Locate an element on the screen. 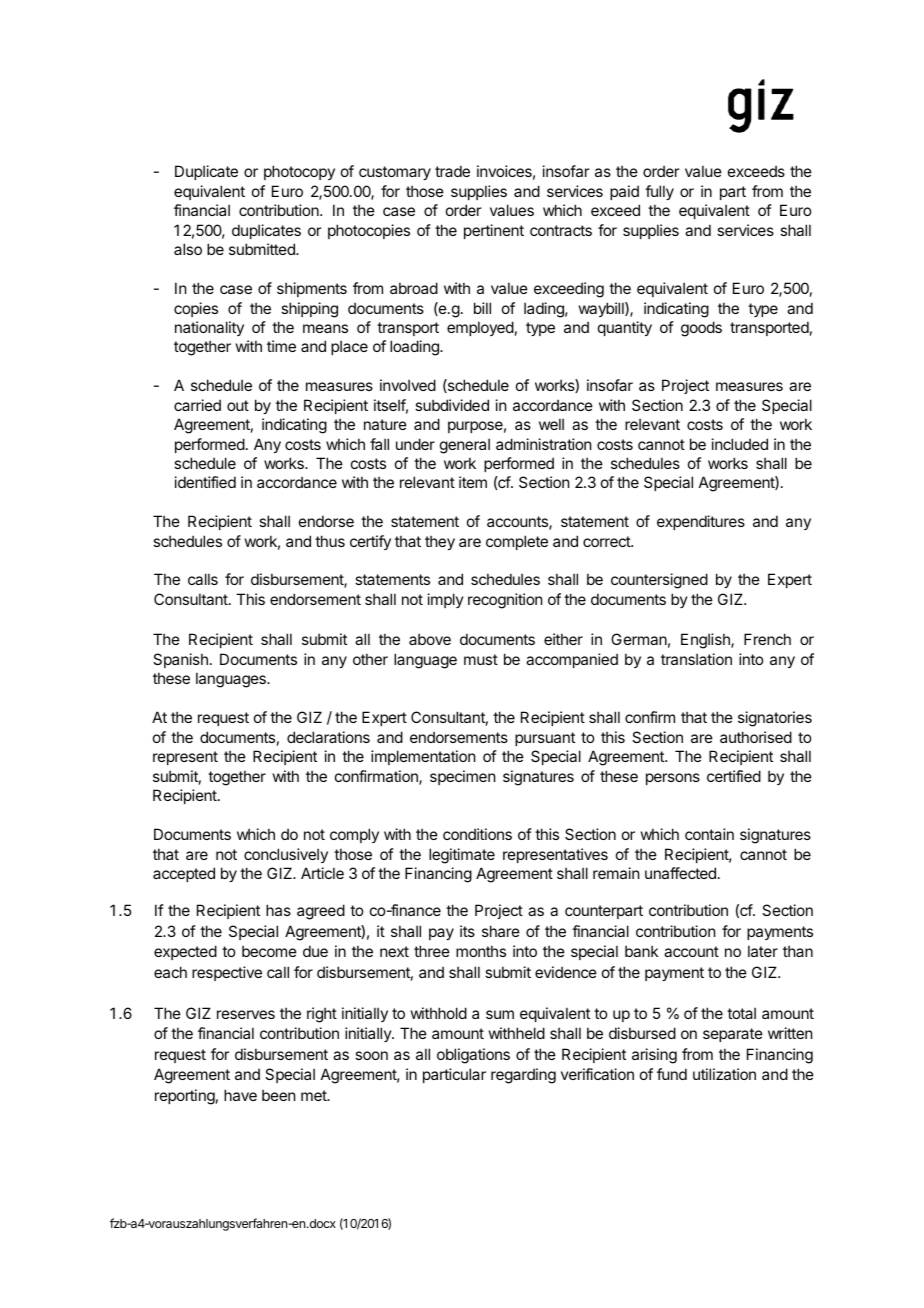 Image resolution: width=924 pixels, height=1308 pixels. Spanish is located at coordinates (180, 660).
